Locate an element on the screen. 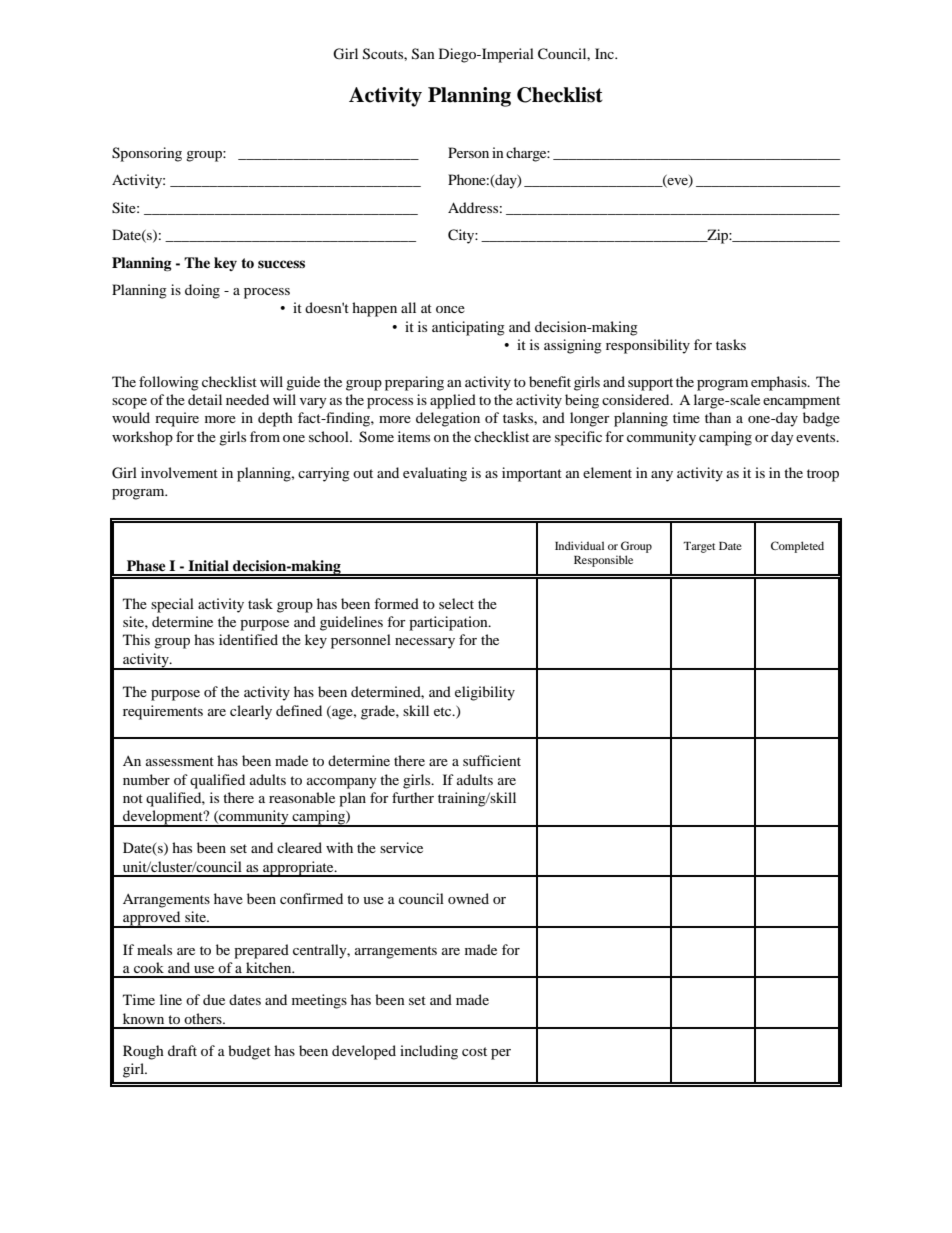  applied is located at coordinates (453, 401).
